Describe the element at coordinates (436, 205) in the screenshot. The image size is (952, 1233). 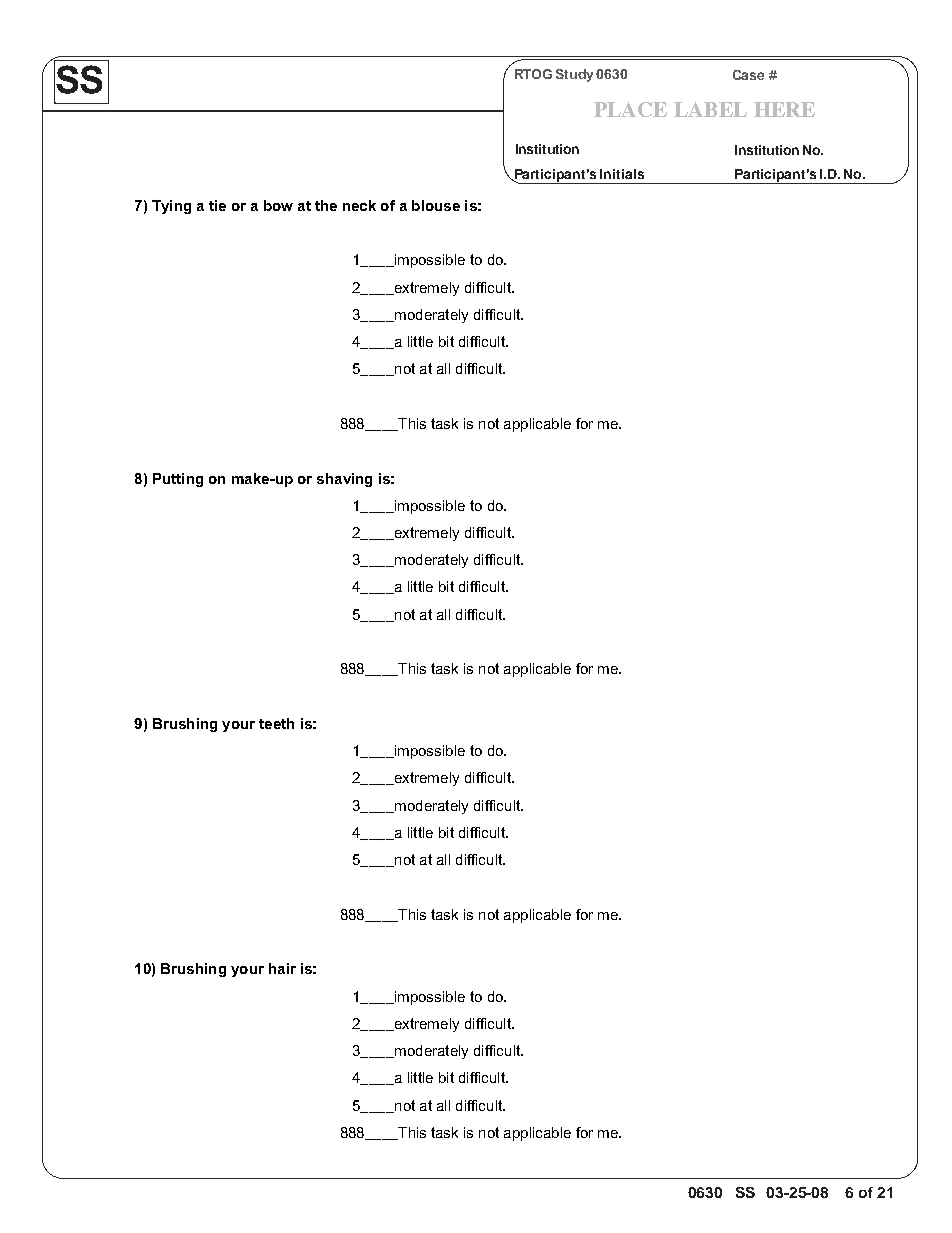
I see `blouse` at that location.
